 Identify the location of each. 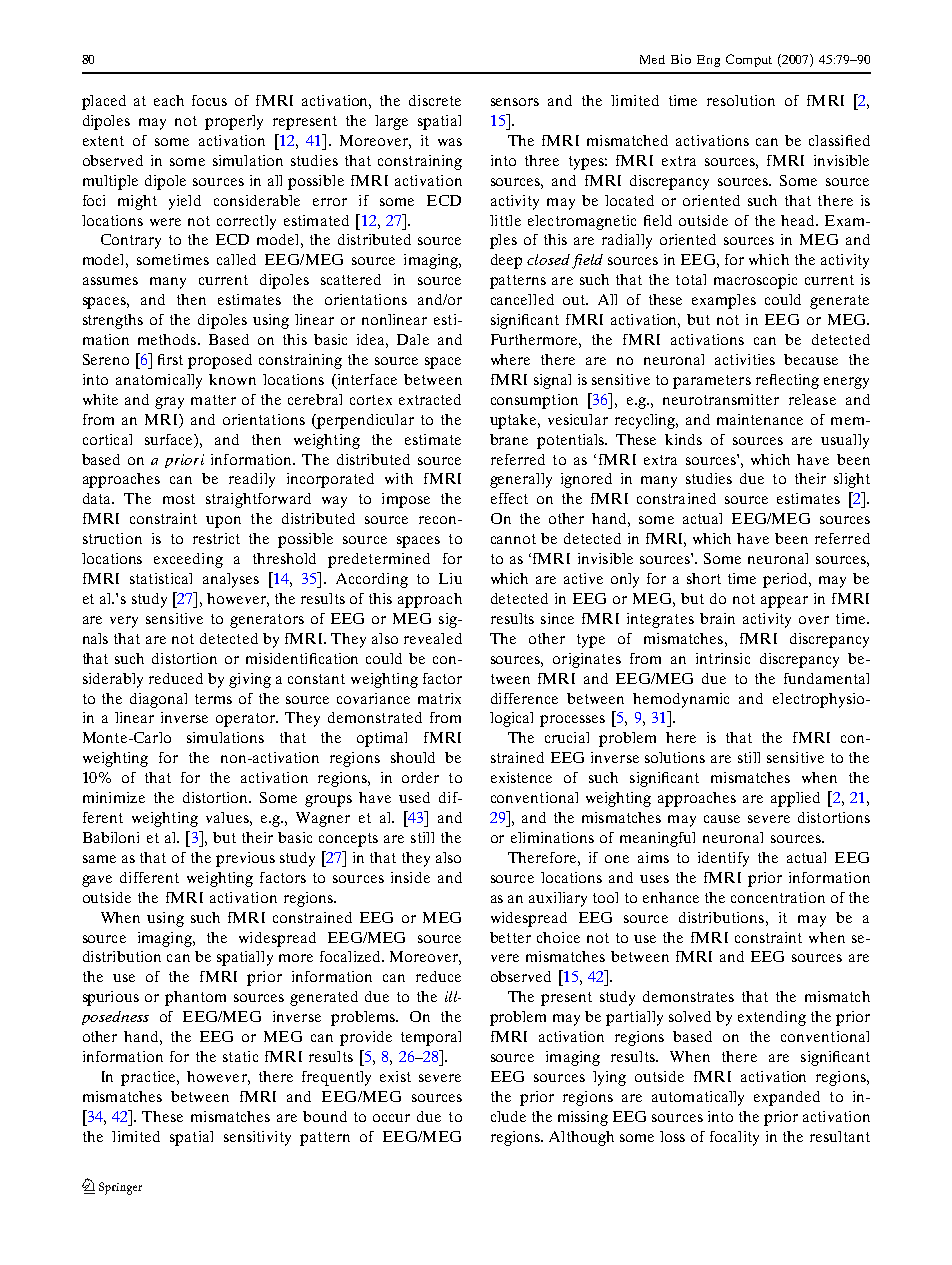
(169, 100).
